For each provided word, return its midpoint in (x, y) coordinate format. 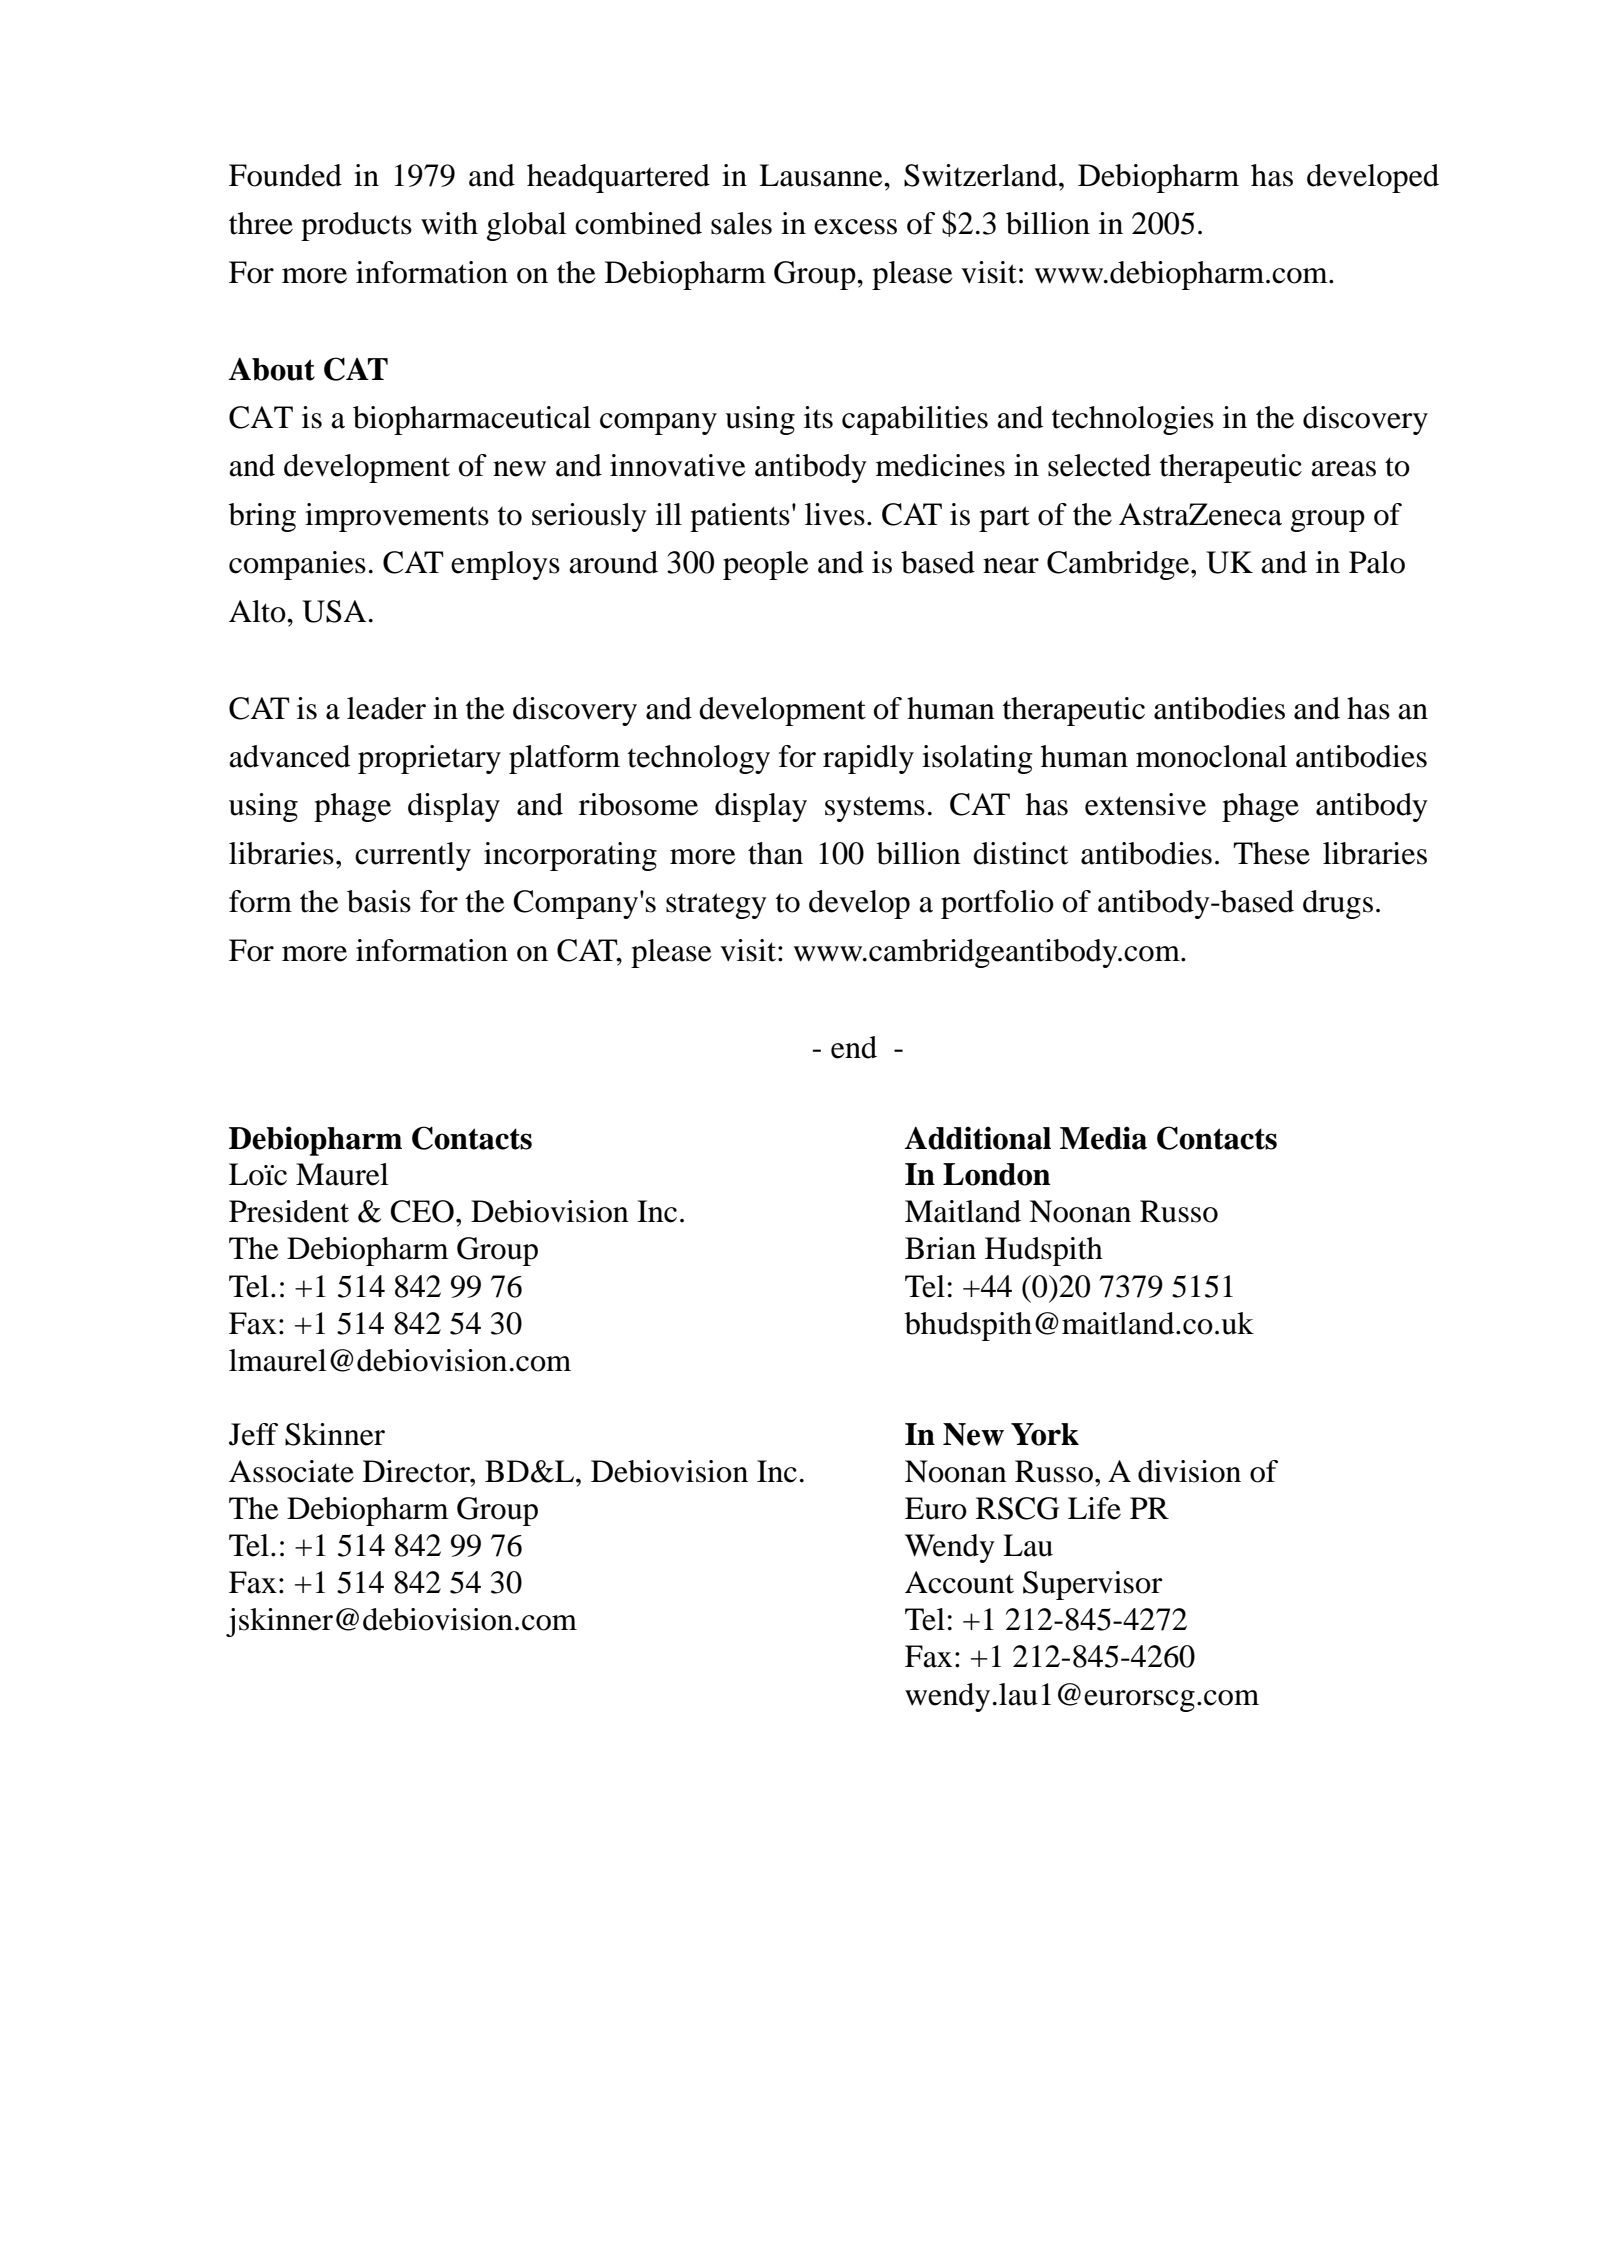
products (356, 226)
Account (959, 1582)
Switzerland (982, 175)
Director (417, 1471)
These (1271, 853)
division (1189, 1471)
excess (855, 227)
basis (379, 901)
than (775, 853)
